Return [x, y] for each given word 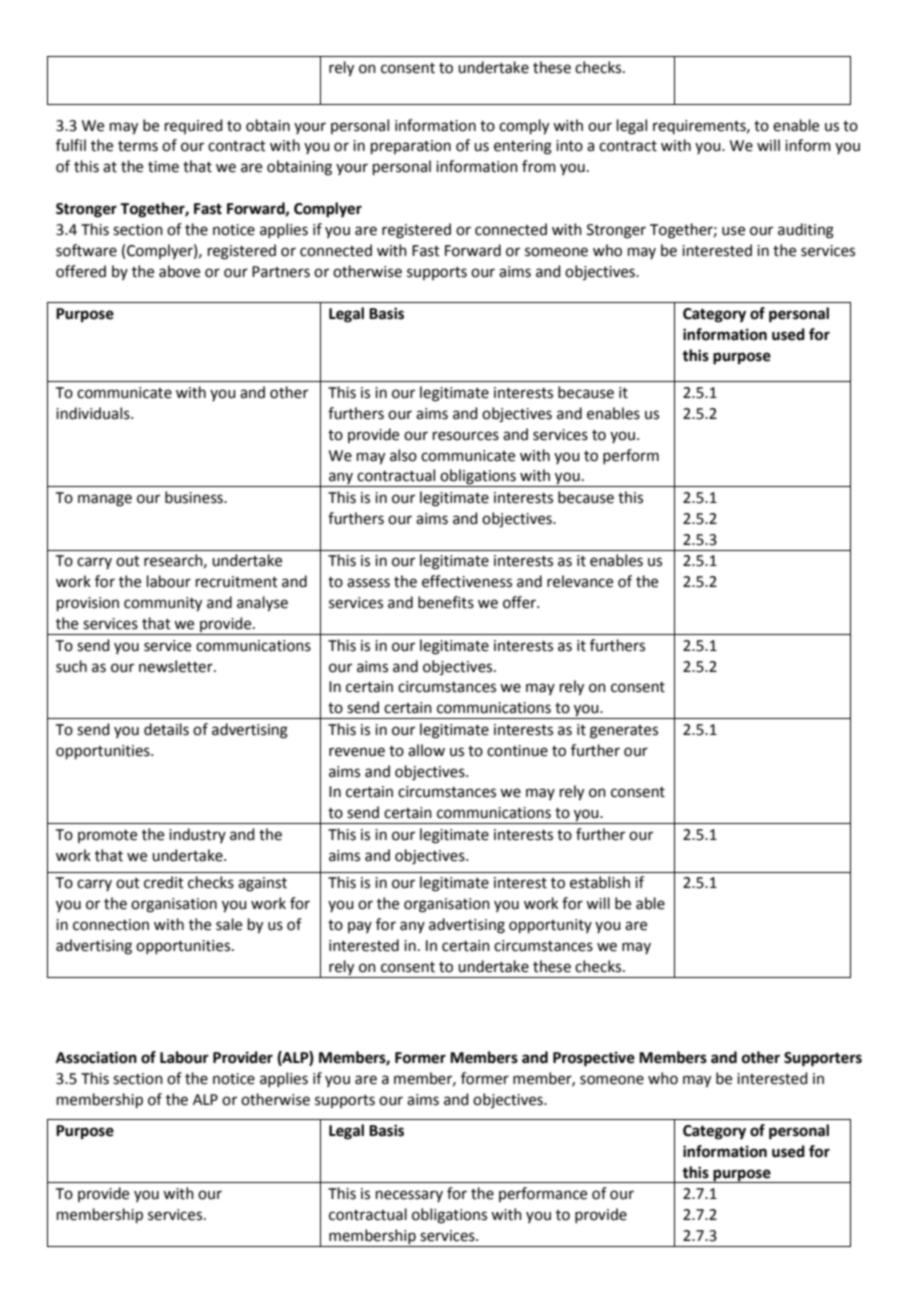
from [539, 166]
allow [426, 750]
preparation [411, 147]
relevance [580, 581]
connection [111, 925]
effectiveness [467, 581]
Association [96, 1057]
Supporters [823, 1059]
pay [360, 927]
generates [624, 732]
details [166, 729]
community [163, 604]
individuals [94, 413]
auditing [806, 231]
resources [466, 436]
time [163, 167]
